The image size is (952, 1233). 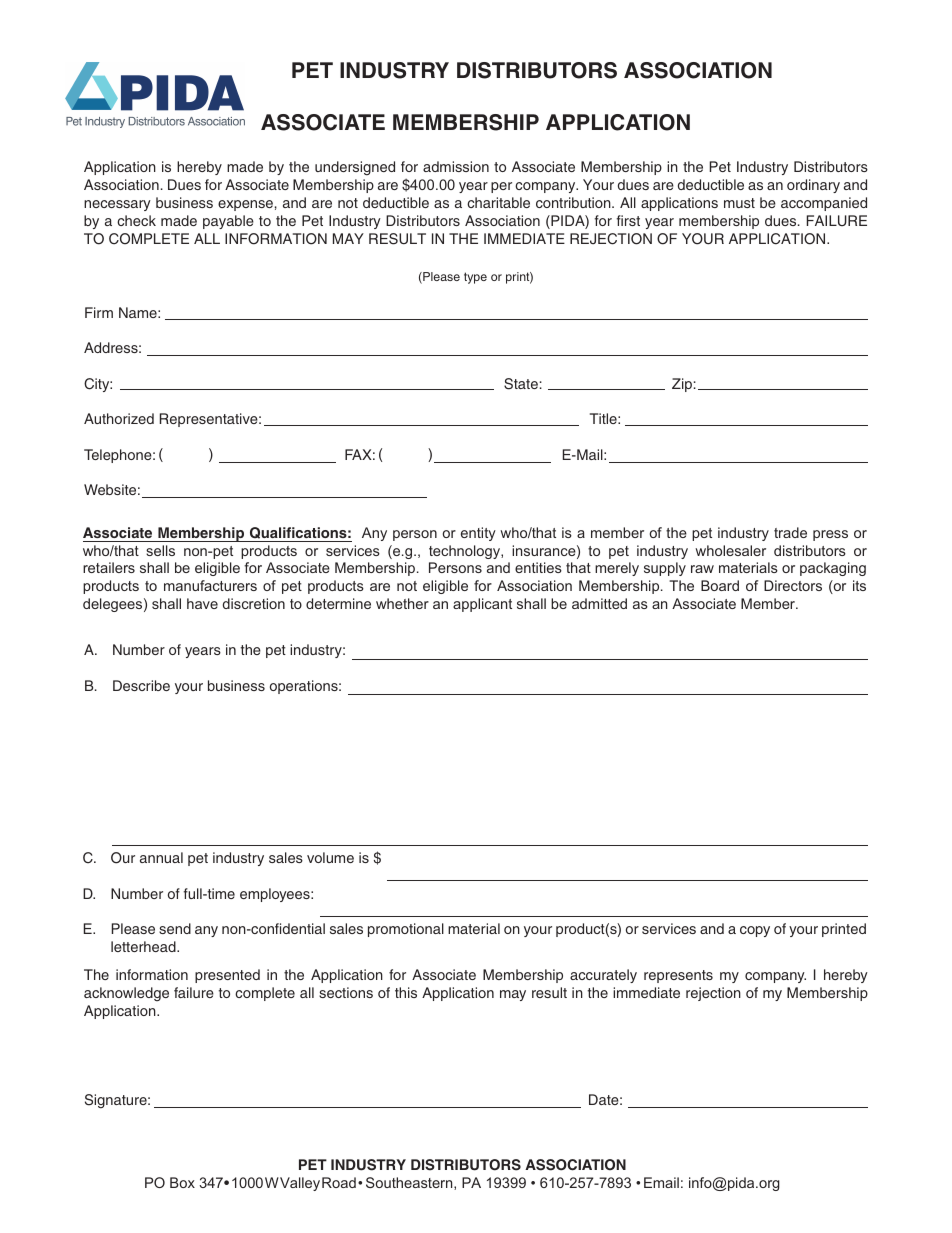 What do you see at coordinates (161, 857) in the screenshot?
I see `annual` at bounding box center [161, 857].
